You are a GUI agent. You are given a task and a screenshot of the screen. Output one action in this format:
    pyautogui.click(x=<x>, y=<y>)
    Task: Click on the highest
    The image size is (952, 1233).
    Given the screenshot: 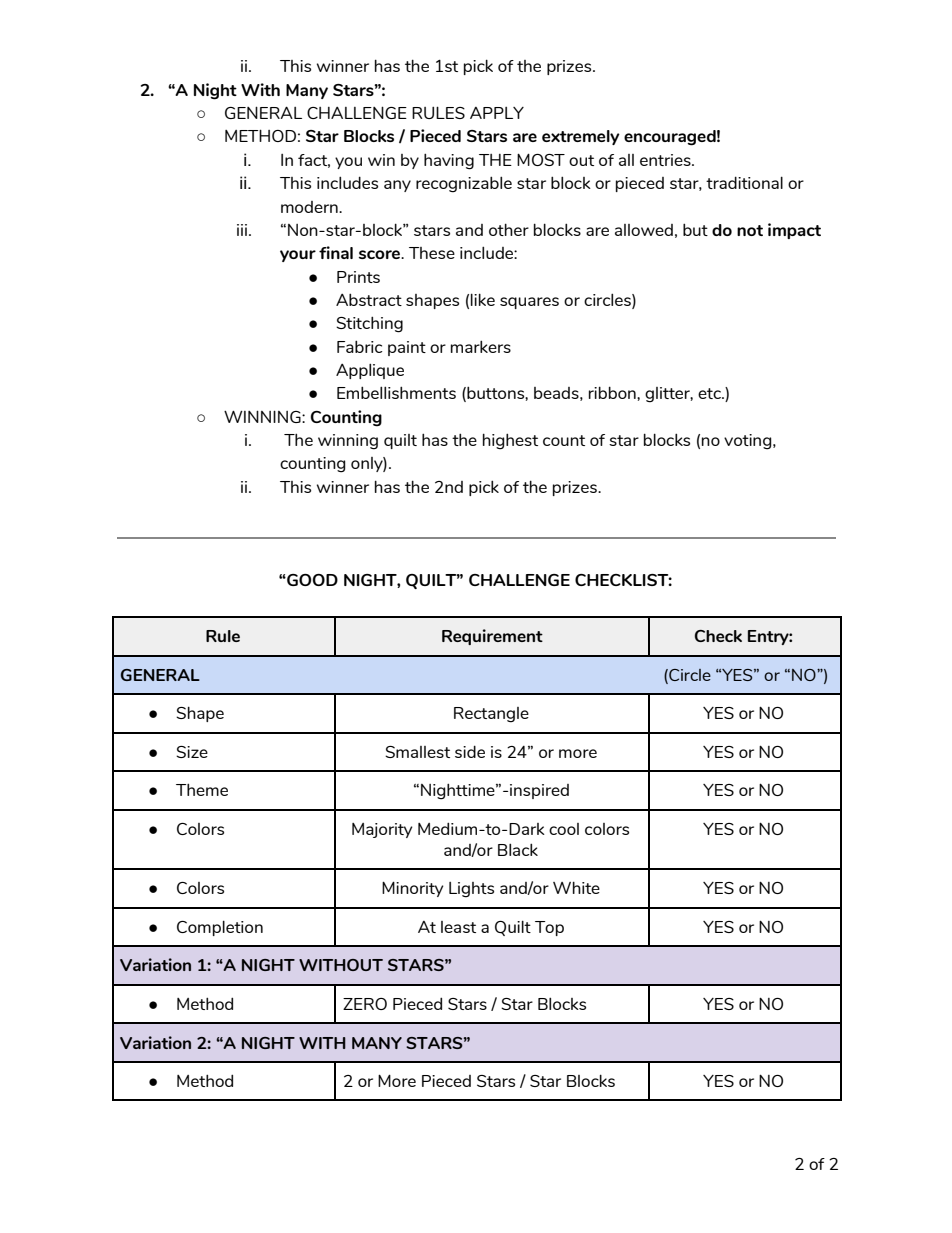 What is the action you would take?
    pyautogui.click(x=510, y=441)
